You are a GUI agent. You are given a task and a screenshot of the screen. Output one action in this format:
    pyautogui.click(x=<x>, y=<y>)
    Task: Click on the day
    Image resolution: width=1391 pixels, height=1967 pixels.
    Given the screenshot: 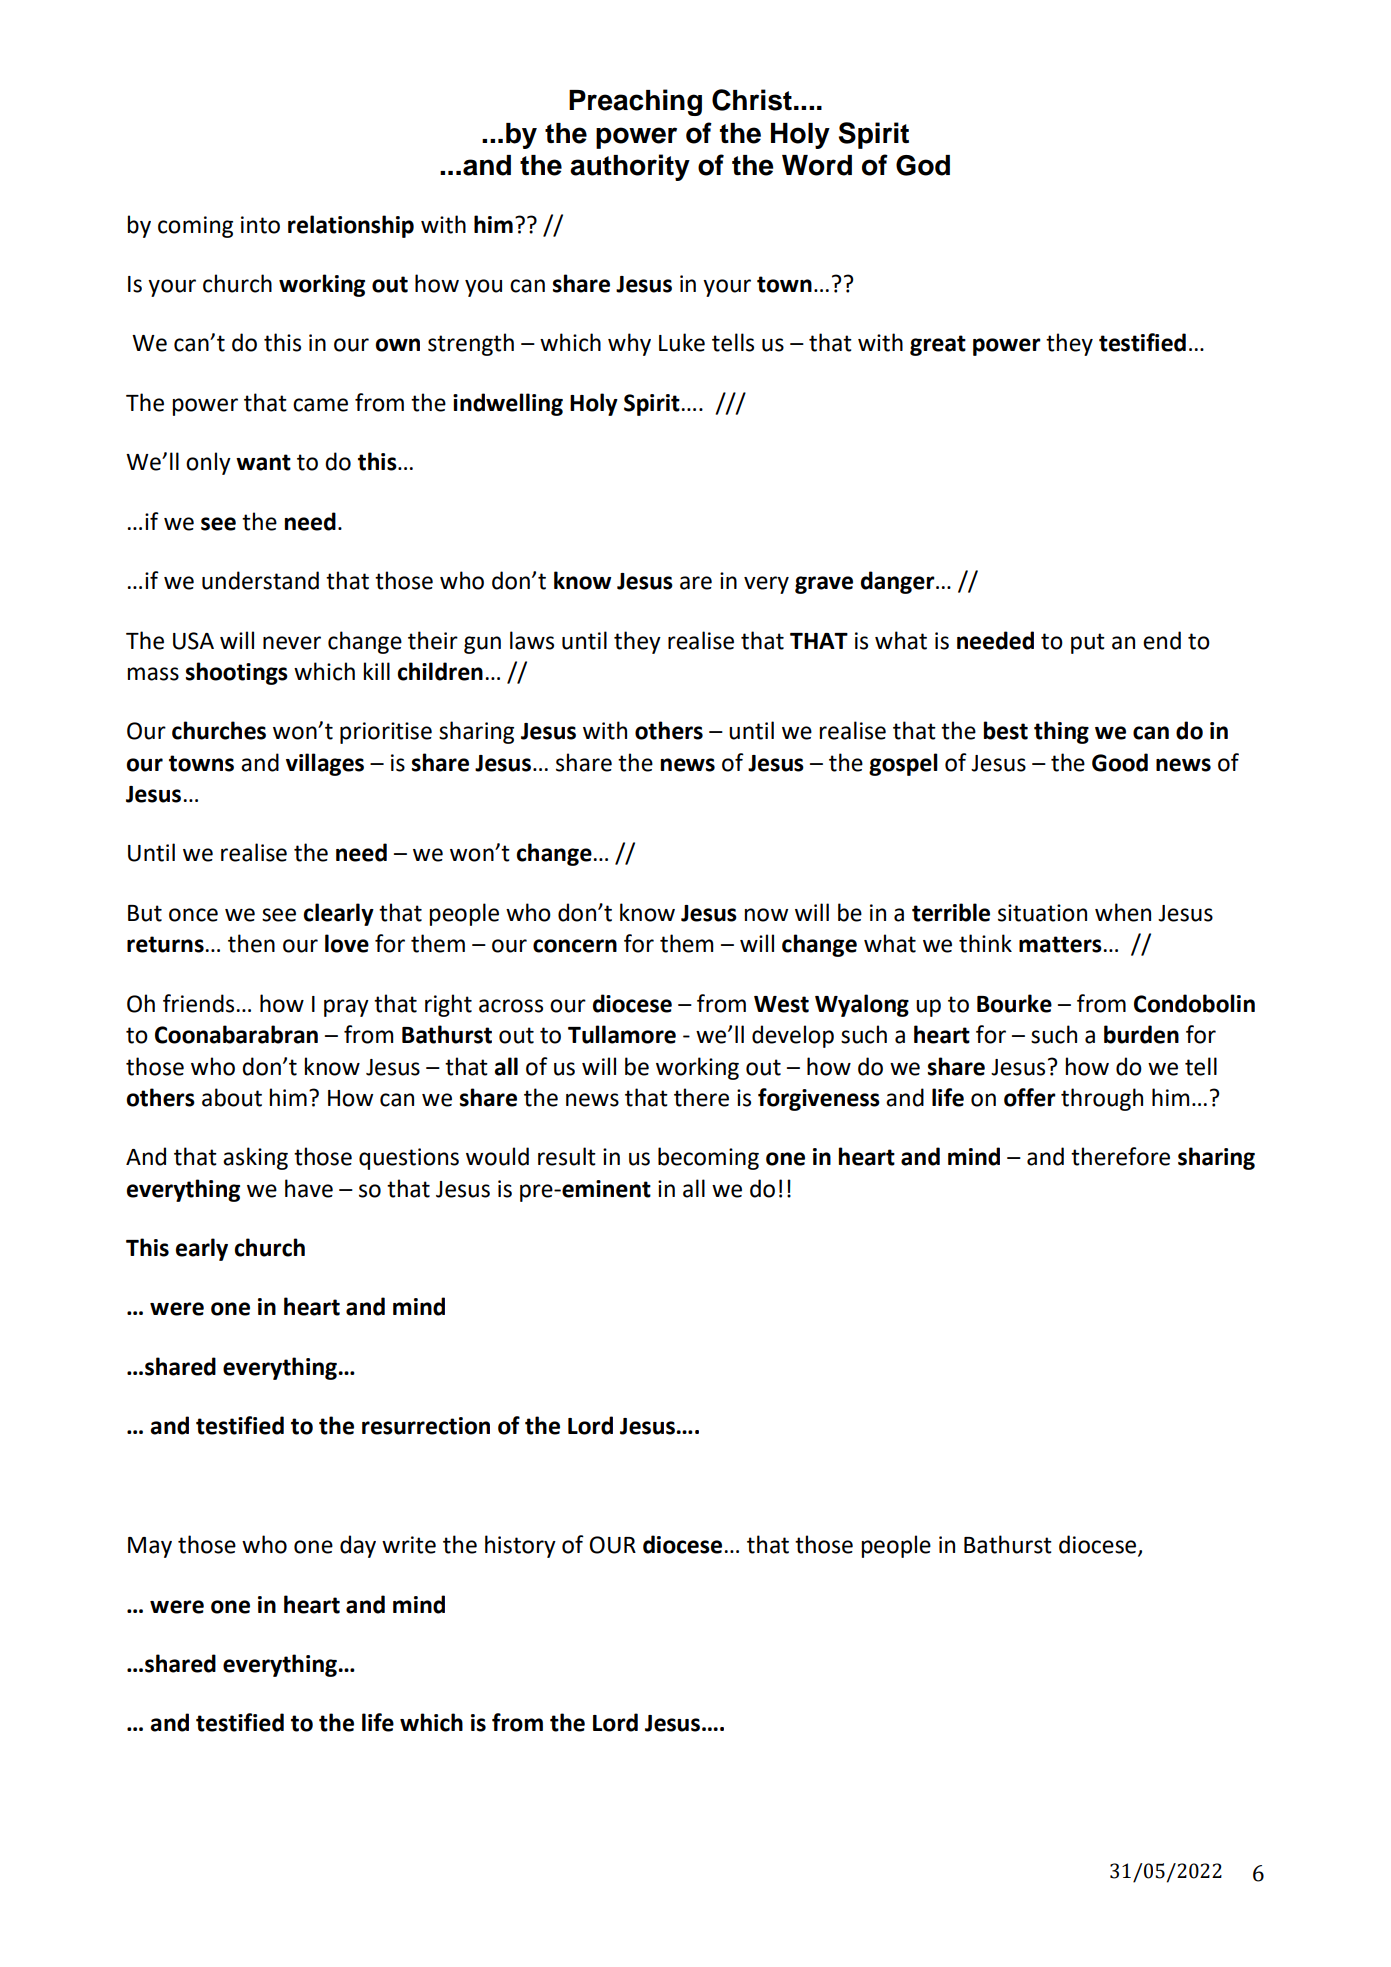 What is the action you would take?
    pyautogui.click(x=358, y=1546)
